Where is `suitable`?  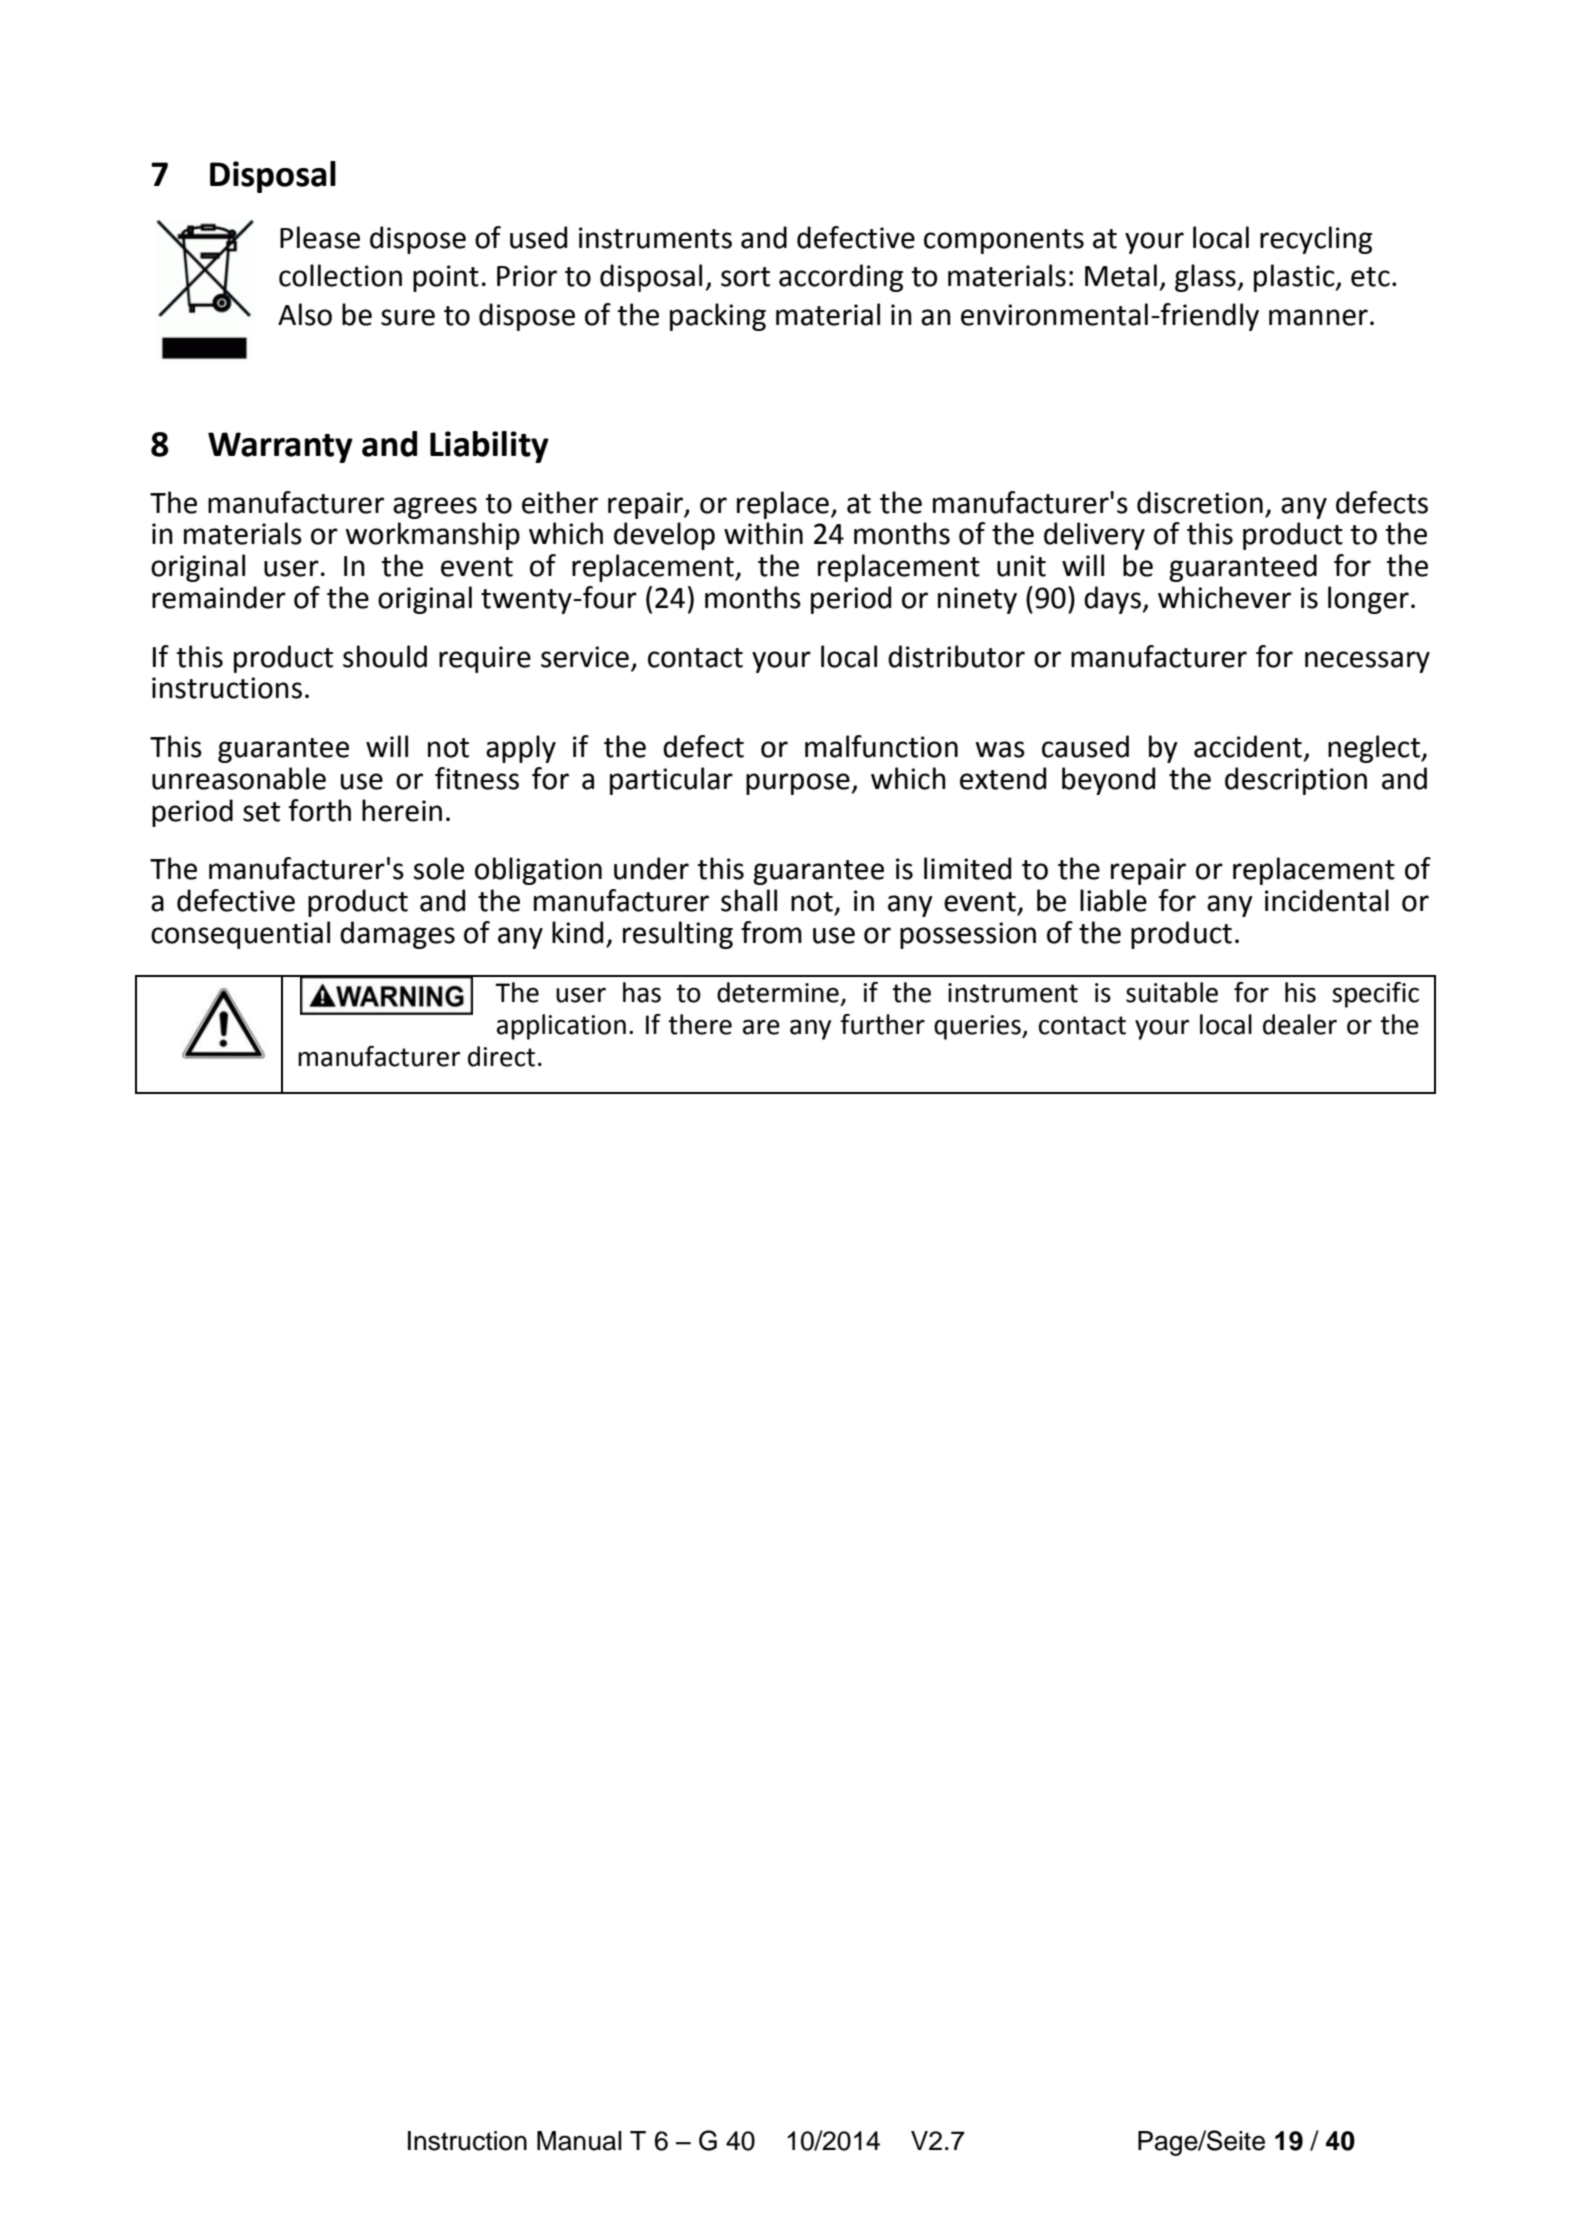
suitable is located at coordinates (1172, 992).
